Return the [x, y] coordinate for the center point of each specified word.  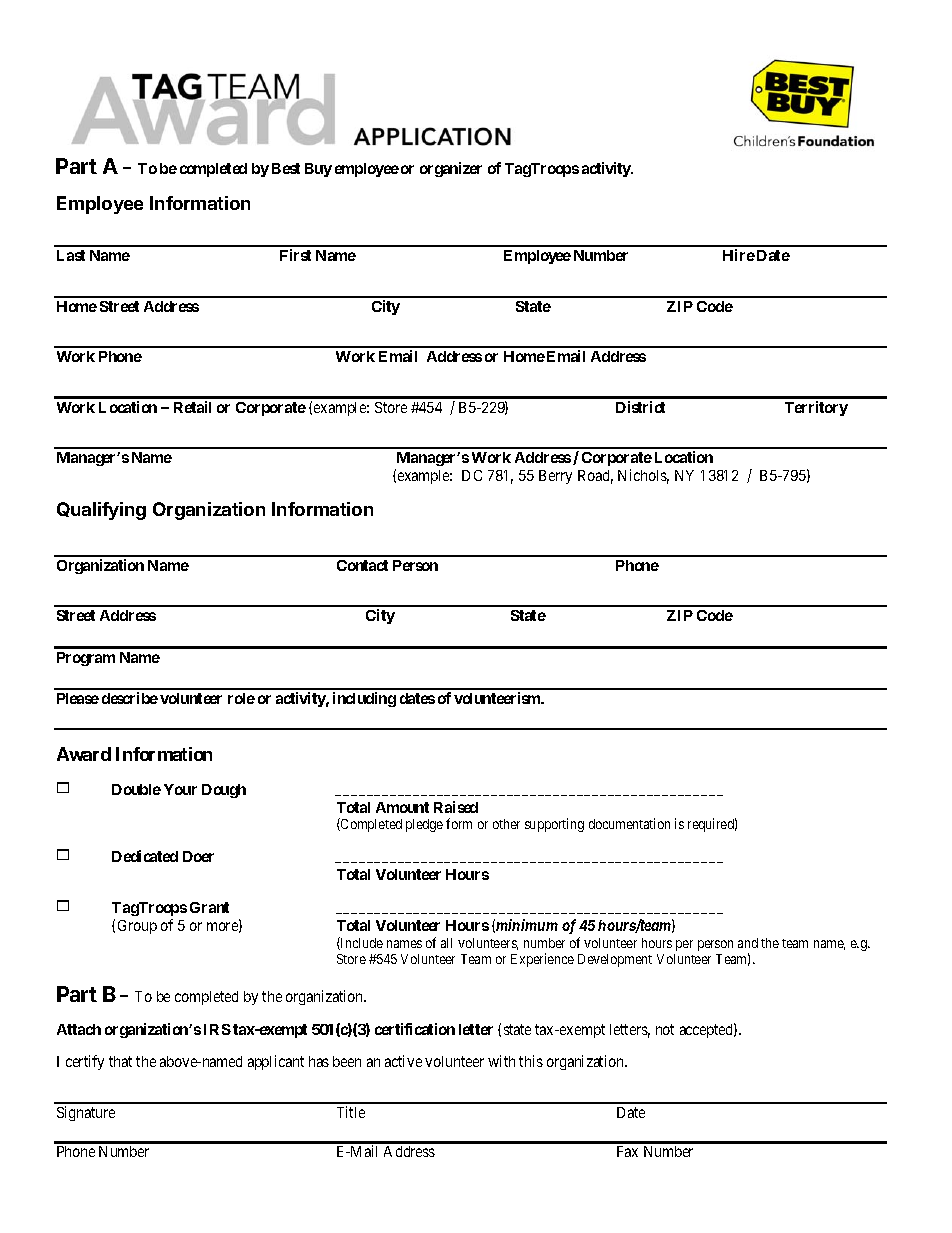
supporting [554, 825]
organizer [451, 169]
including [364, 699]
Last [71, 255]
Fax [627, 1151]
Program [86, 659]
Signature [86, 1113]
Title [351, 1112]
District [640, 407]
